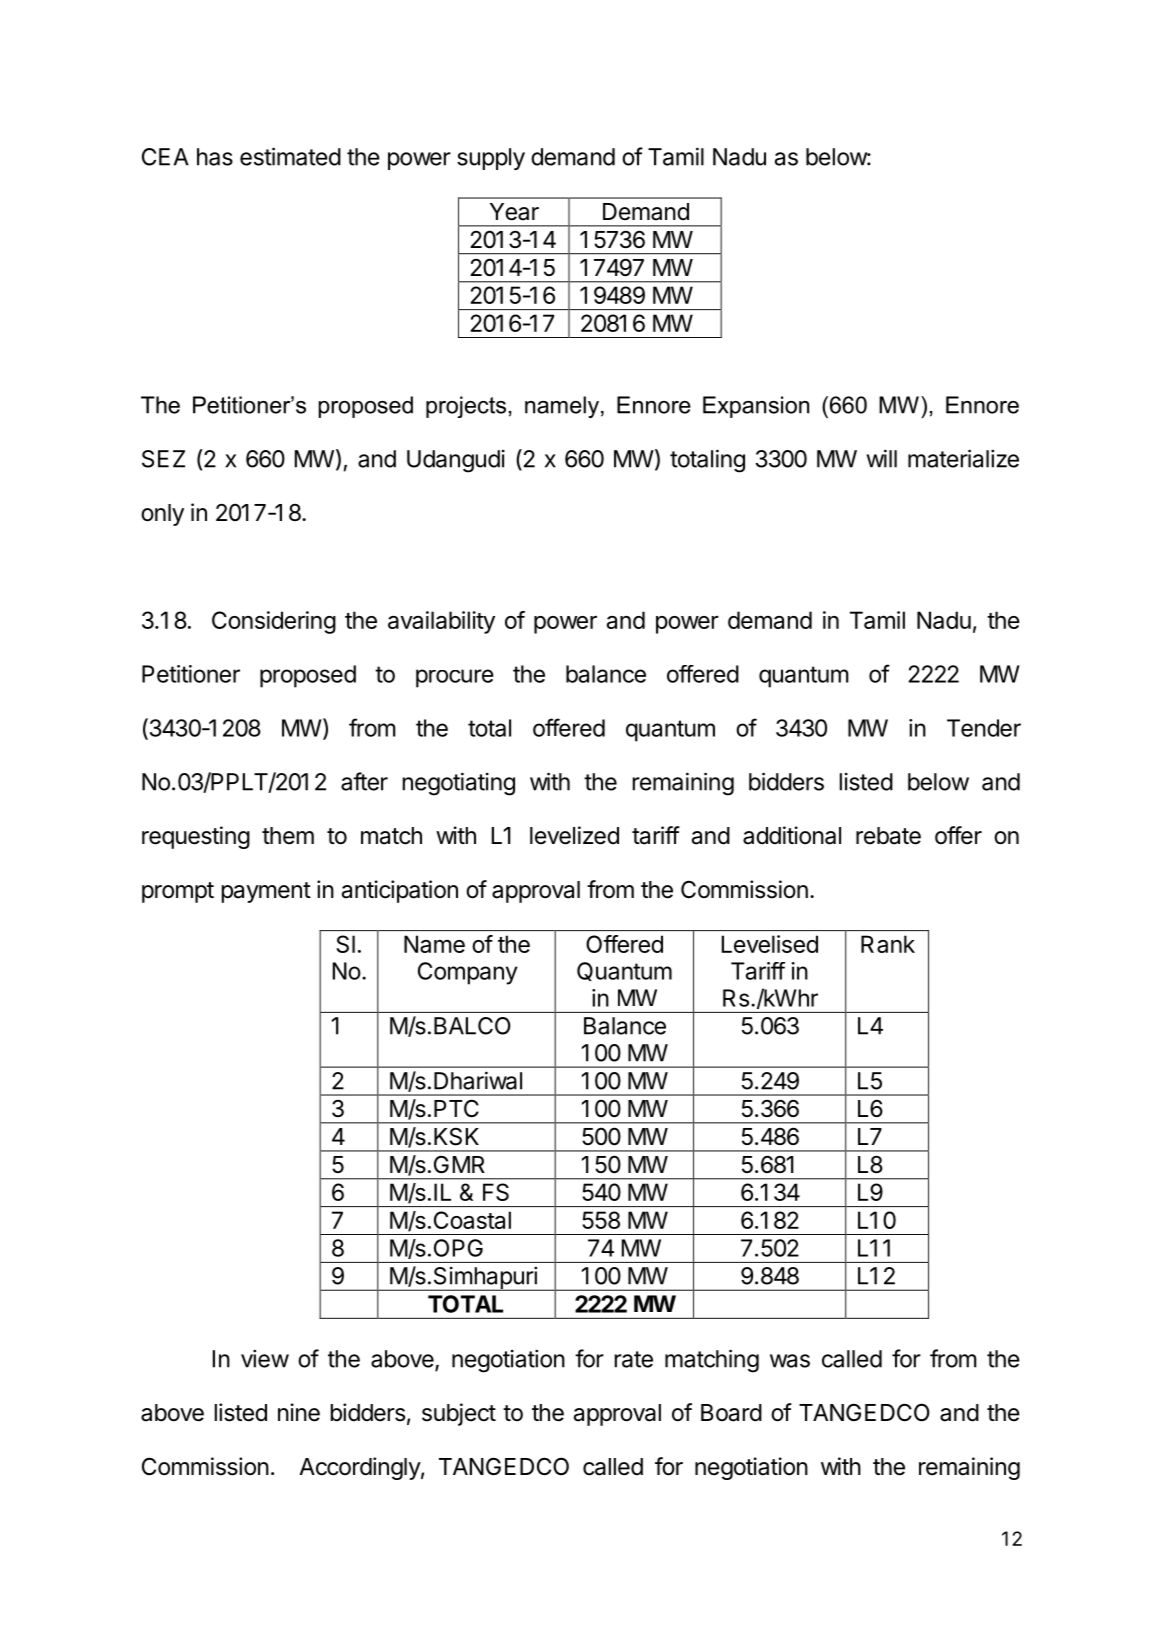 This screenshot has height=1642, width=1161. Describe the element at coordinates (514, 212) in the screenshot. I see `Year` at that location.
